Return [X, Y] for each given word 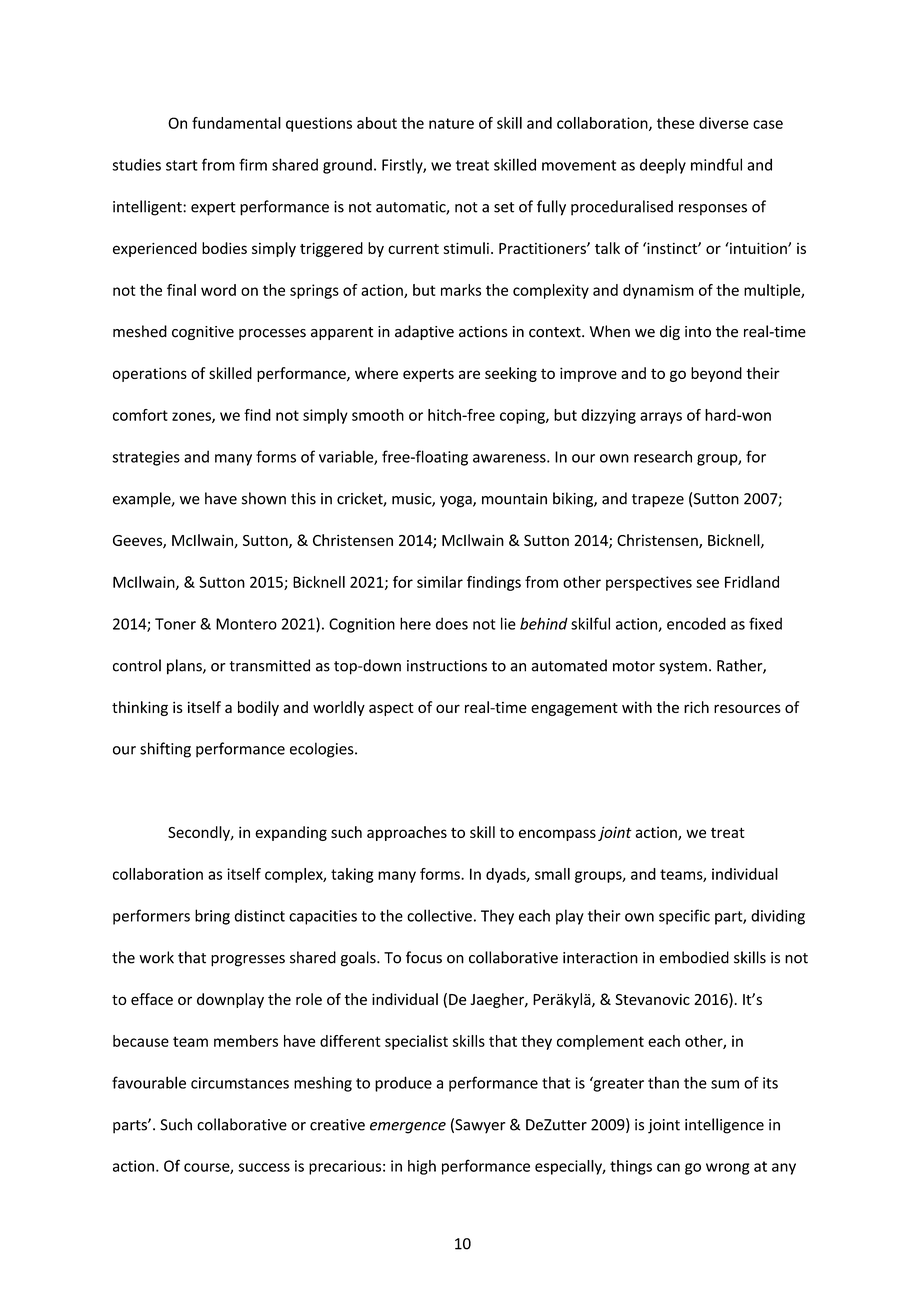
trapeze [658, 501]
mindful [716, 164]
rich [696, 707]
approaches [407, 833]
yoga [457, 502]
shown [264, 498]
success [264, 1167]
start [182, 165]
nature [451, 123]
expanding [291, 833]
